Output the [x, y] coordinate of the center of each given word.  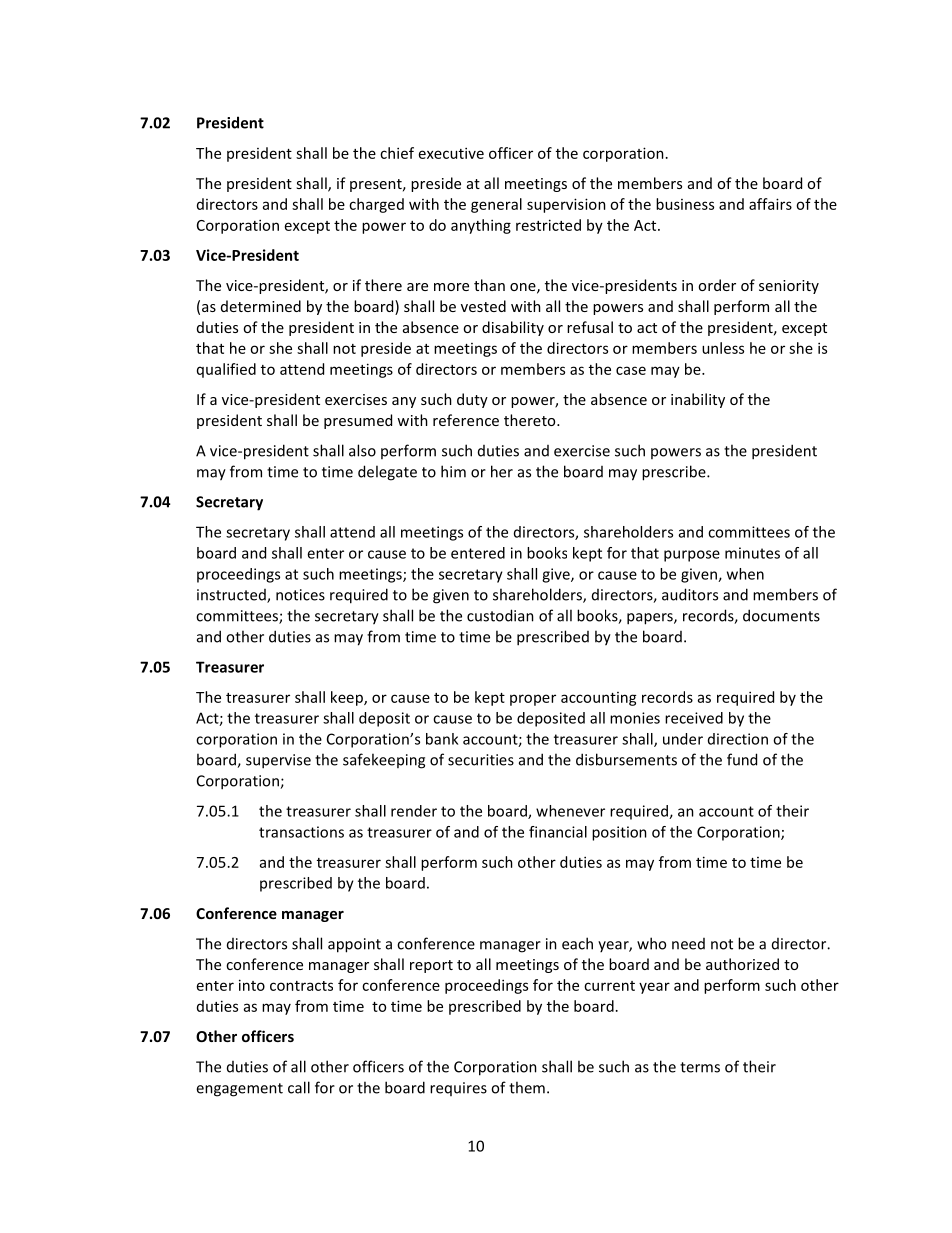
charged [376, 205]
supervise [278, 761]
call [299, 1087]
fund [742, 759]
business [685, 204]
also [362, 450]
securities [481, 760]
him [453, 471]
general [496, 205]
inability [698, 400]
